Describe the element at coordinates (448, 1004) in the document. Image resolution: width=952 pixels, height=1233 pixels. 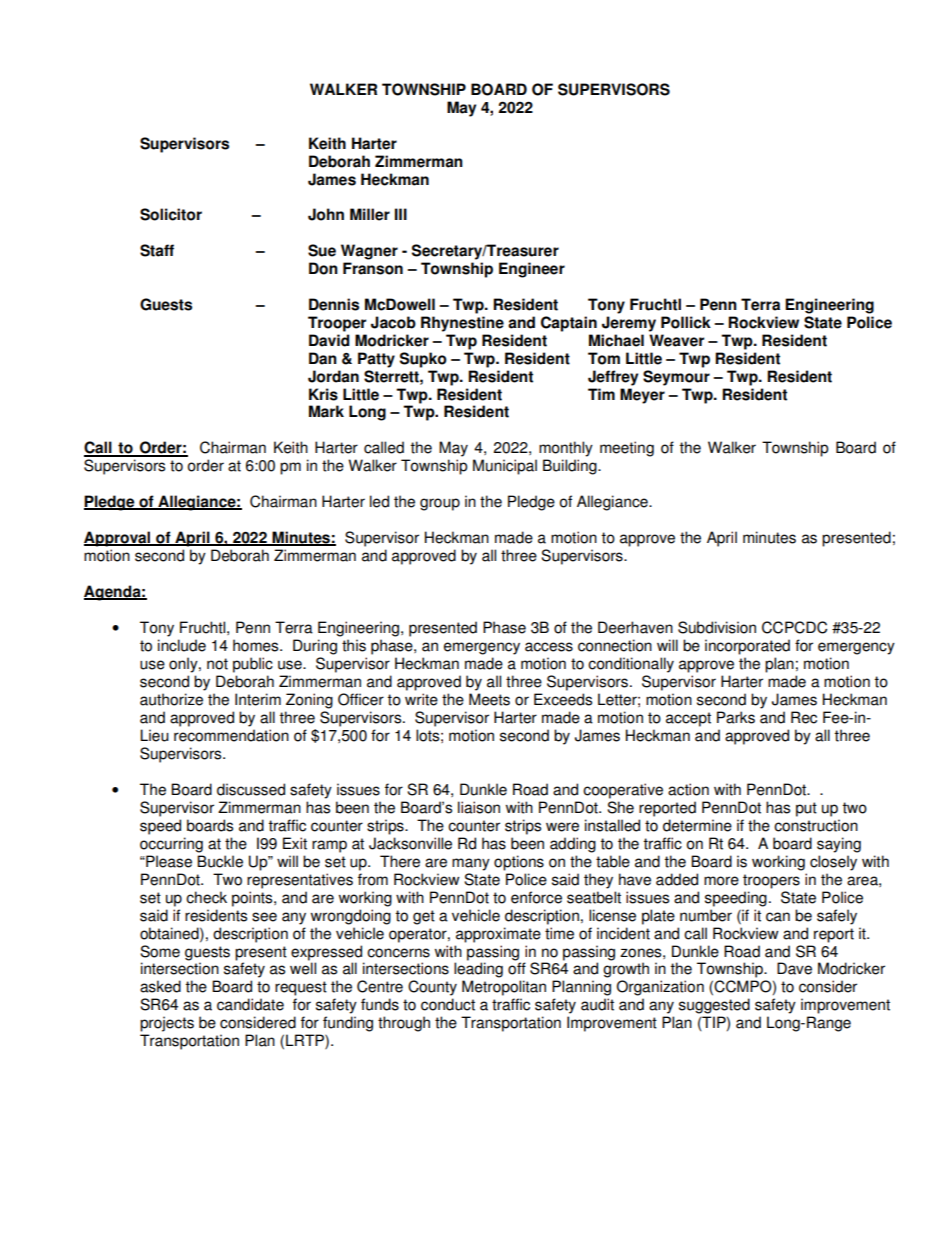
I see `conduct` at that location.
